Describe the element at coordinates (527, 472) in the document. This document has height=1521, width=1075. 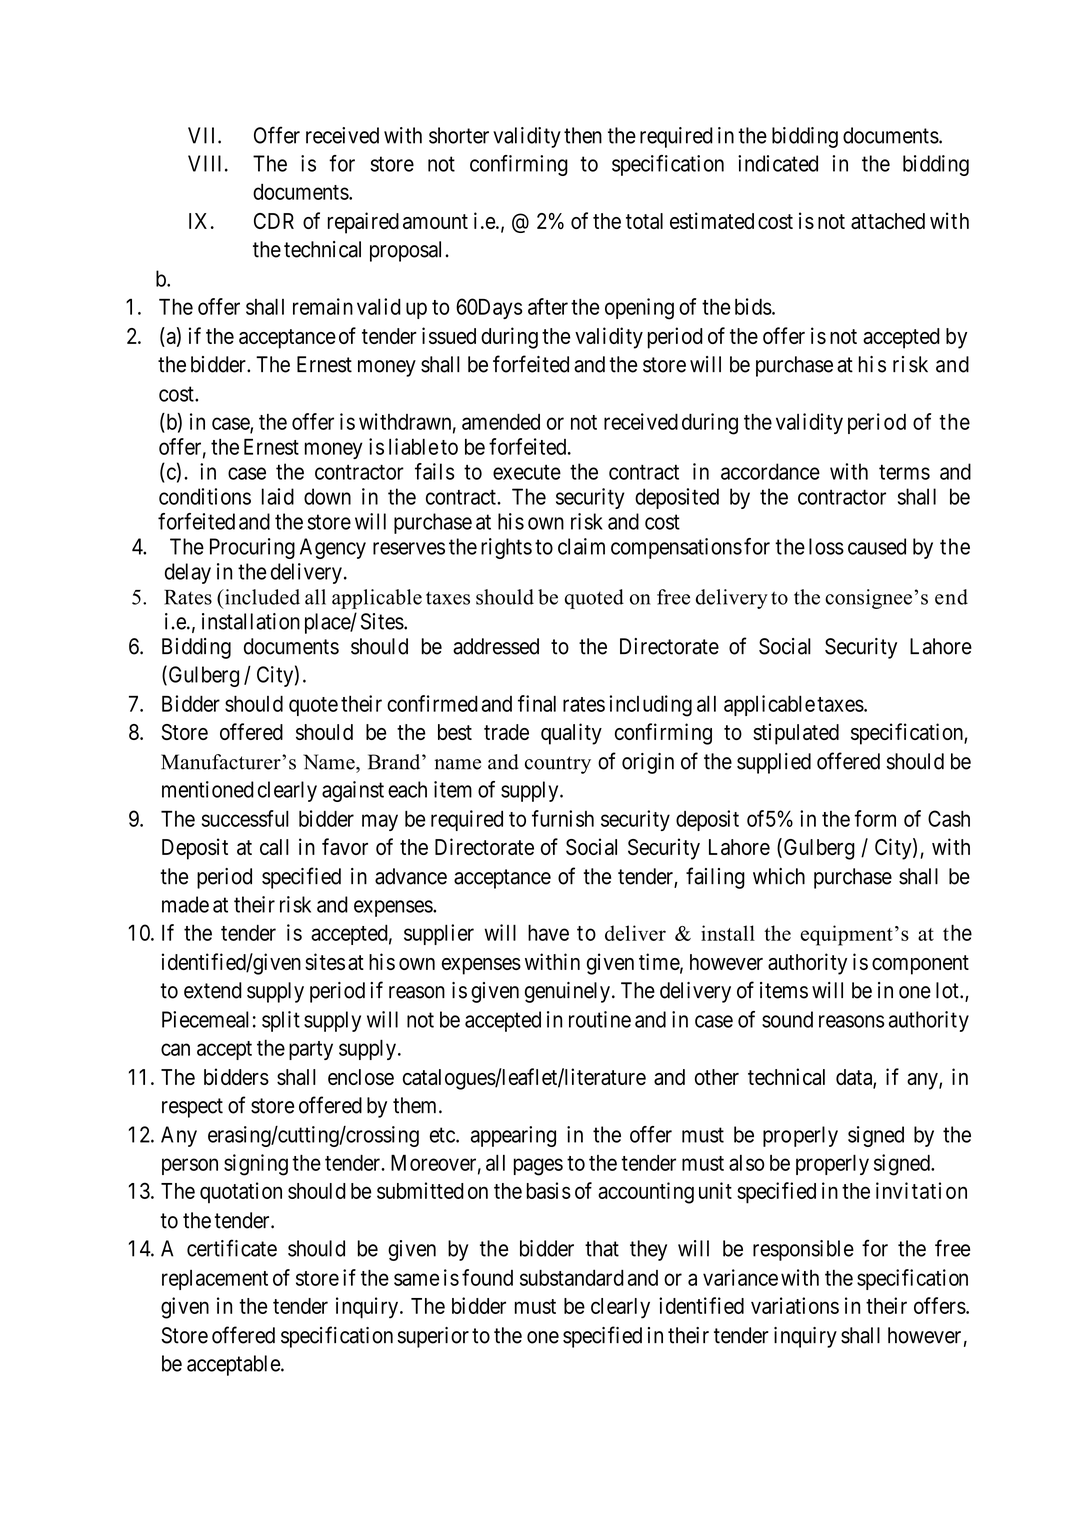
I see `execute` at that location.
